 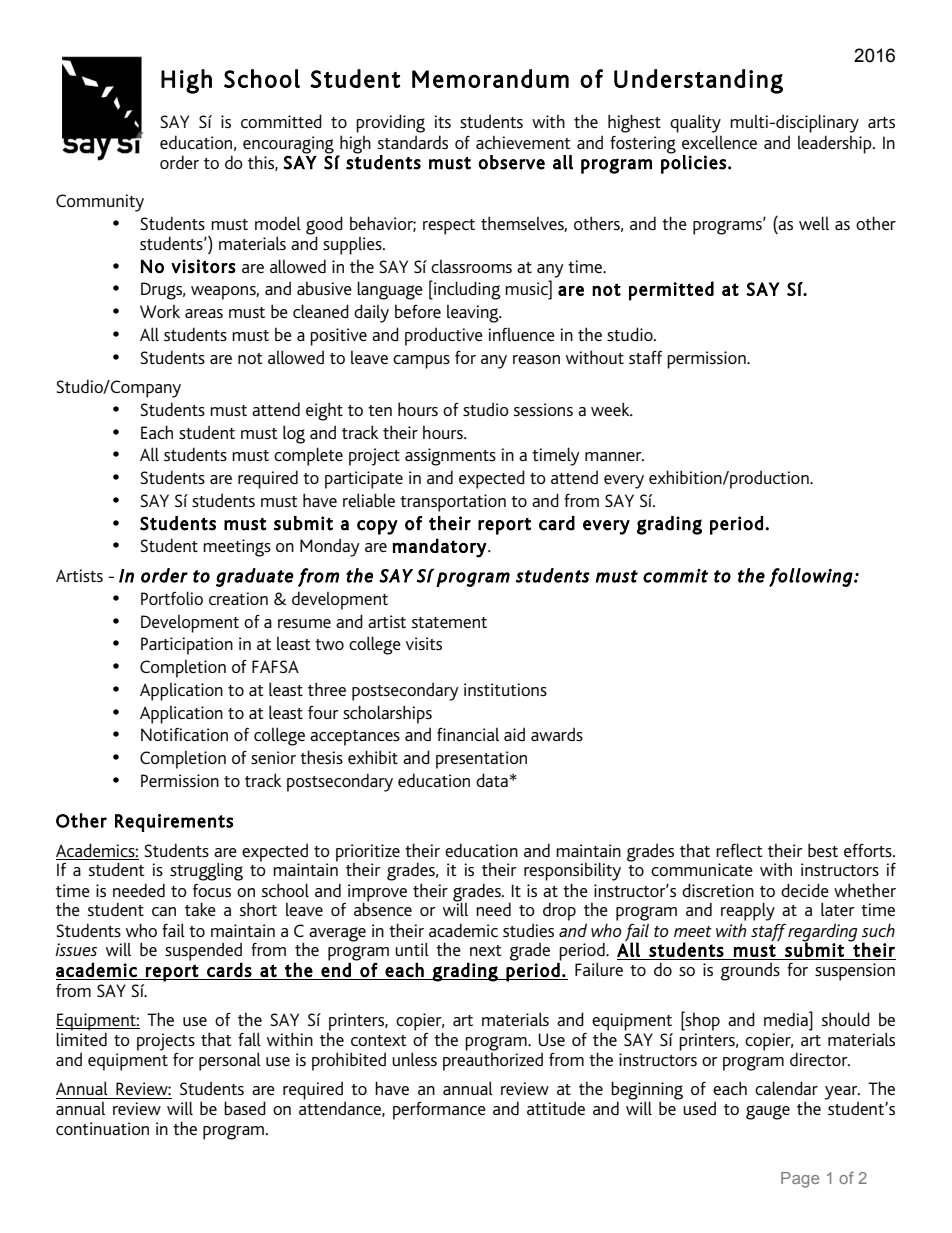 What do you see at coordinates (439, 1111) in the screenshot?
I see `performance` at bounding box center [439, 1111].
